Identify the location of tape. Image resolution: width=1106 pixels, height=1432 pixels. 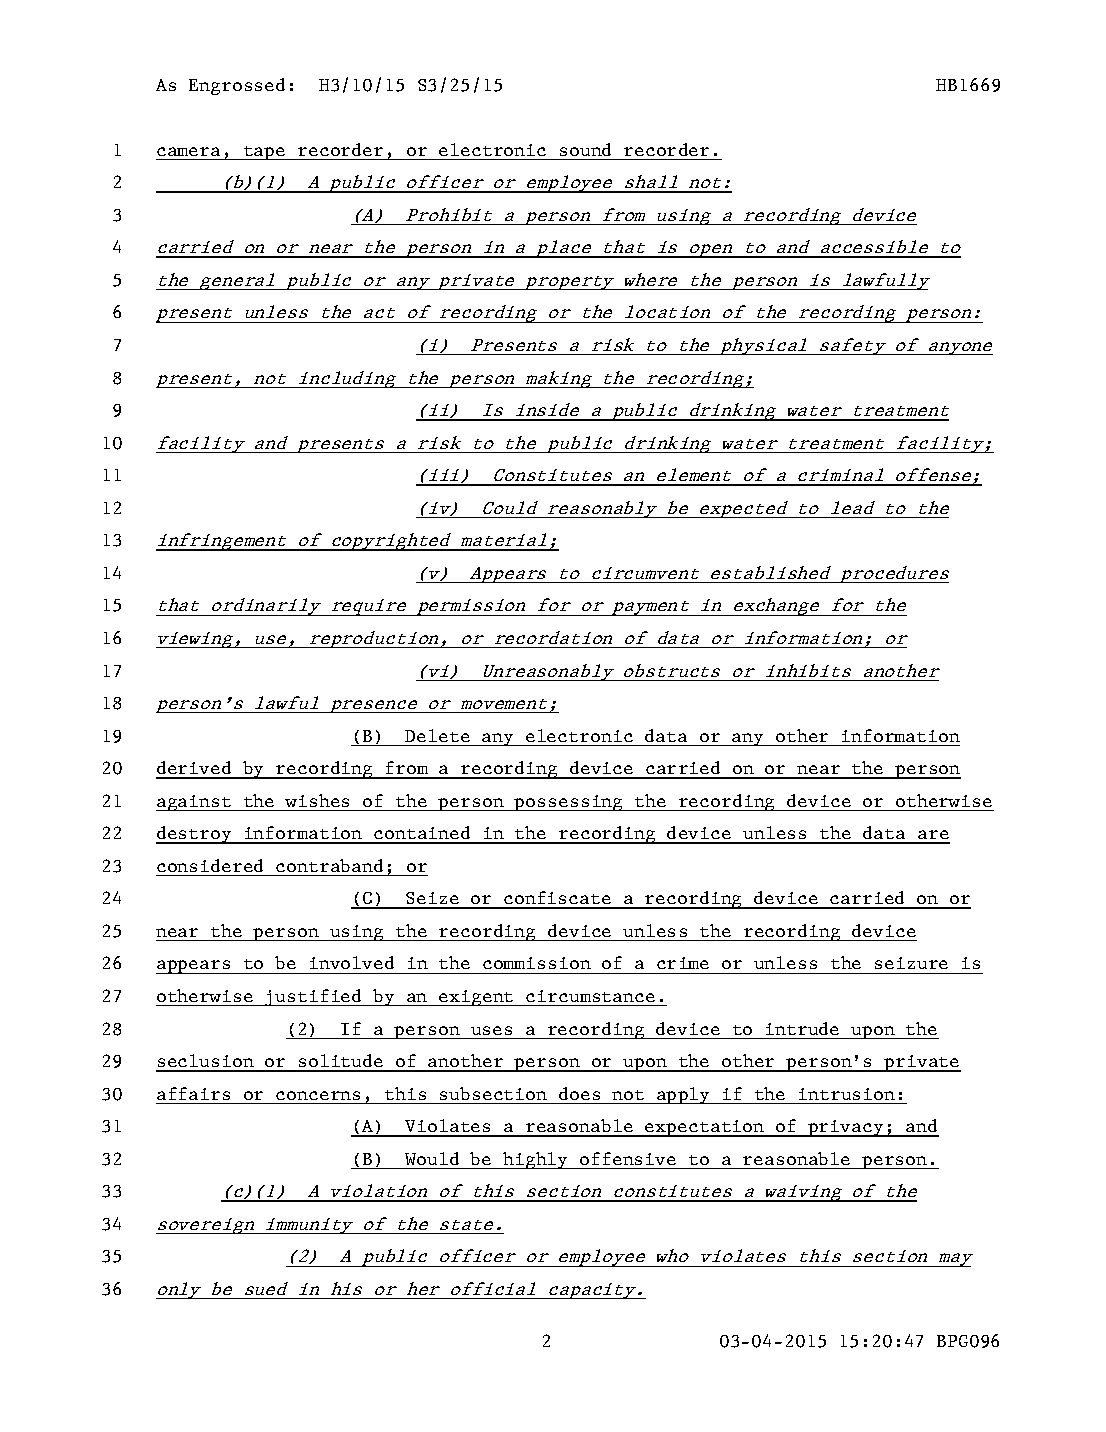
(265, 153).
